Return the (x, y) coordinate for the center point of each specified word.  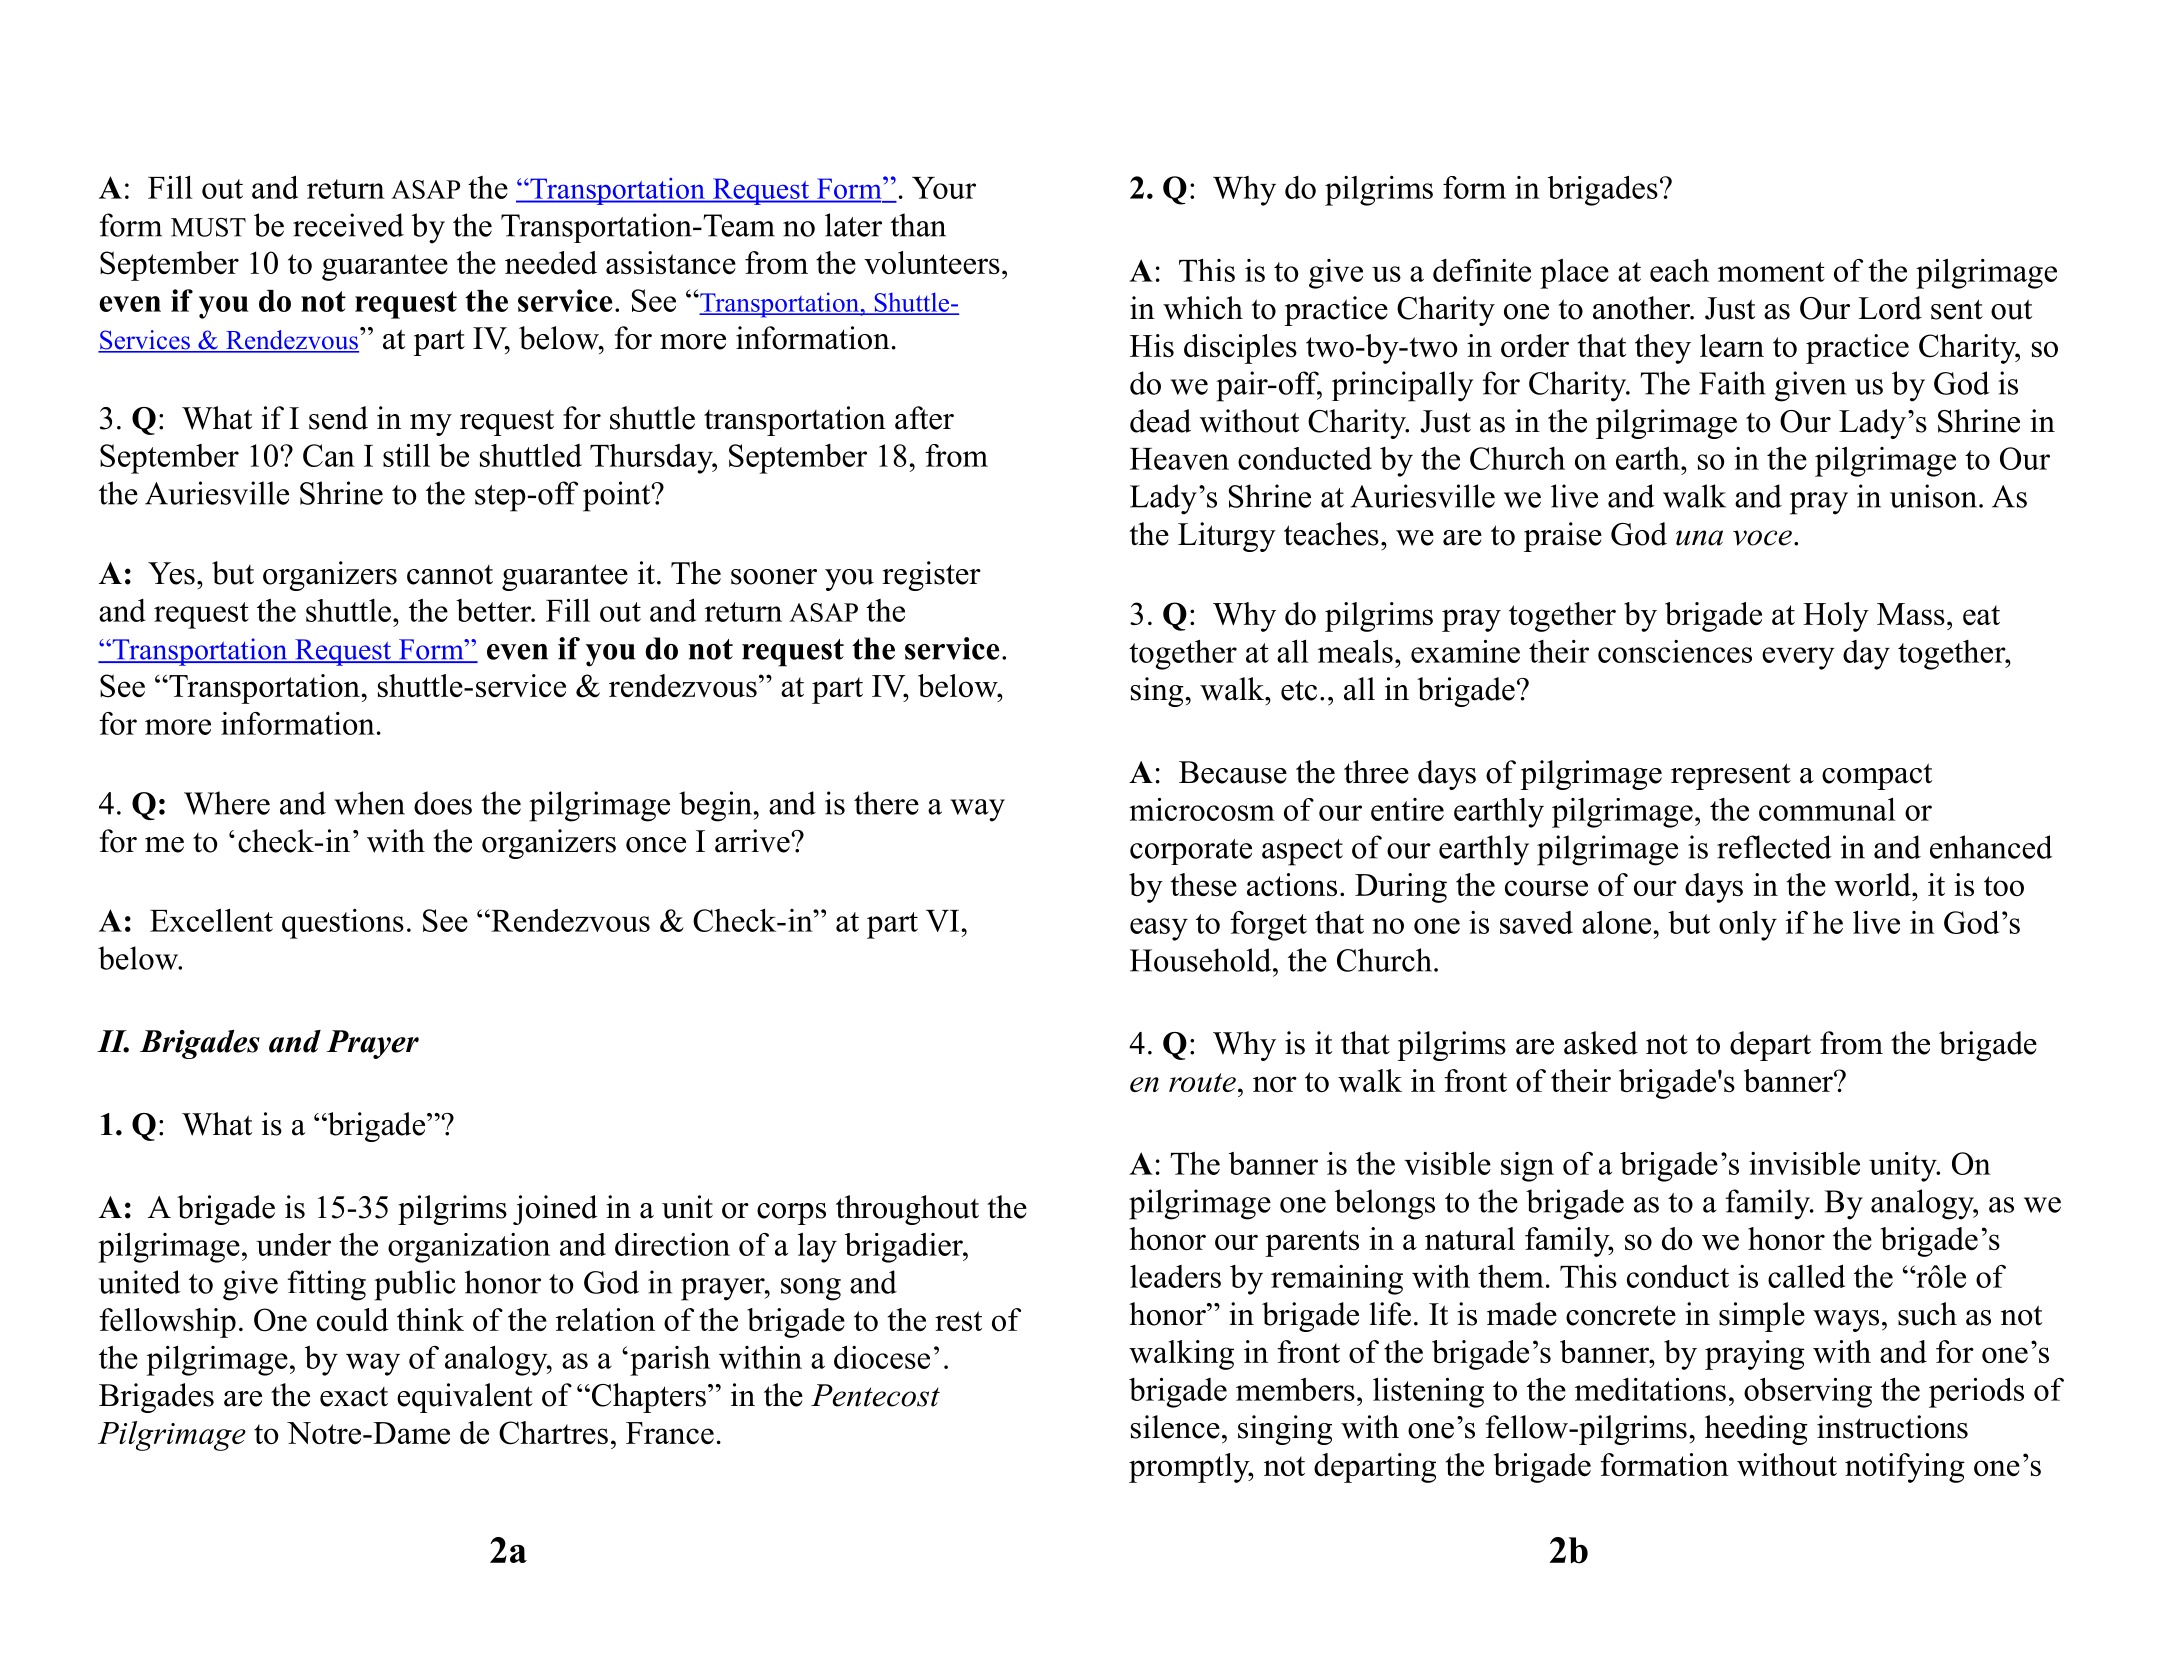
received (348, 225)
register (931, 576)
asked (1601, 1043)
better (494, 610)
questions (343, 924)
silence (1175, 1427)
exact (354, 1397)
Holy (1836, 617)
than (918, 225)
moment (1771, 272)
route (1202, 1082)
